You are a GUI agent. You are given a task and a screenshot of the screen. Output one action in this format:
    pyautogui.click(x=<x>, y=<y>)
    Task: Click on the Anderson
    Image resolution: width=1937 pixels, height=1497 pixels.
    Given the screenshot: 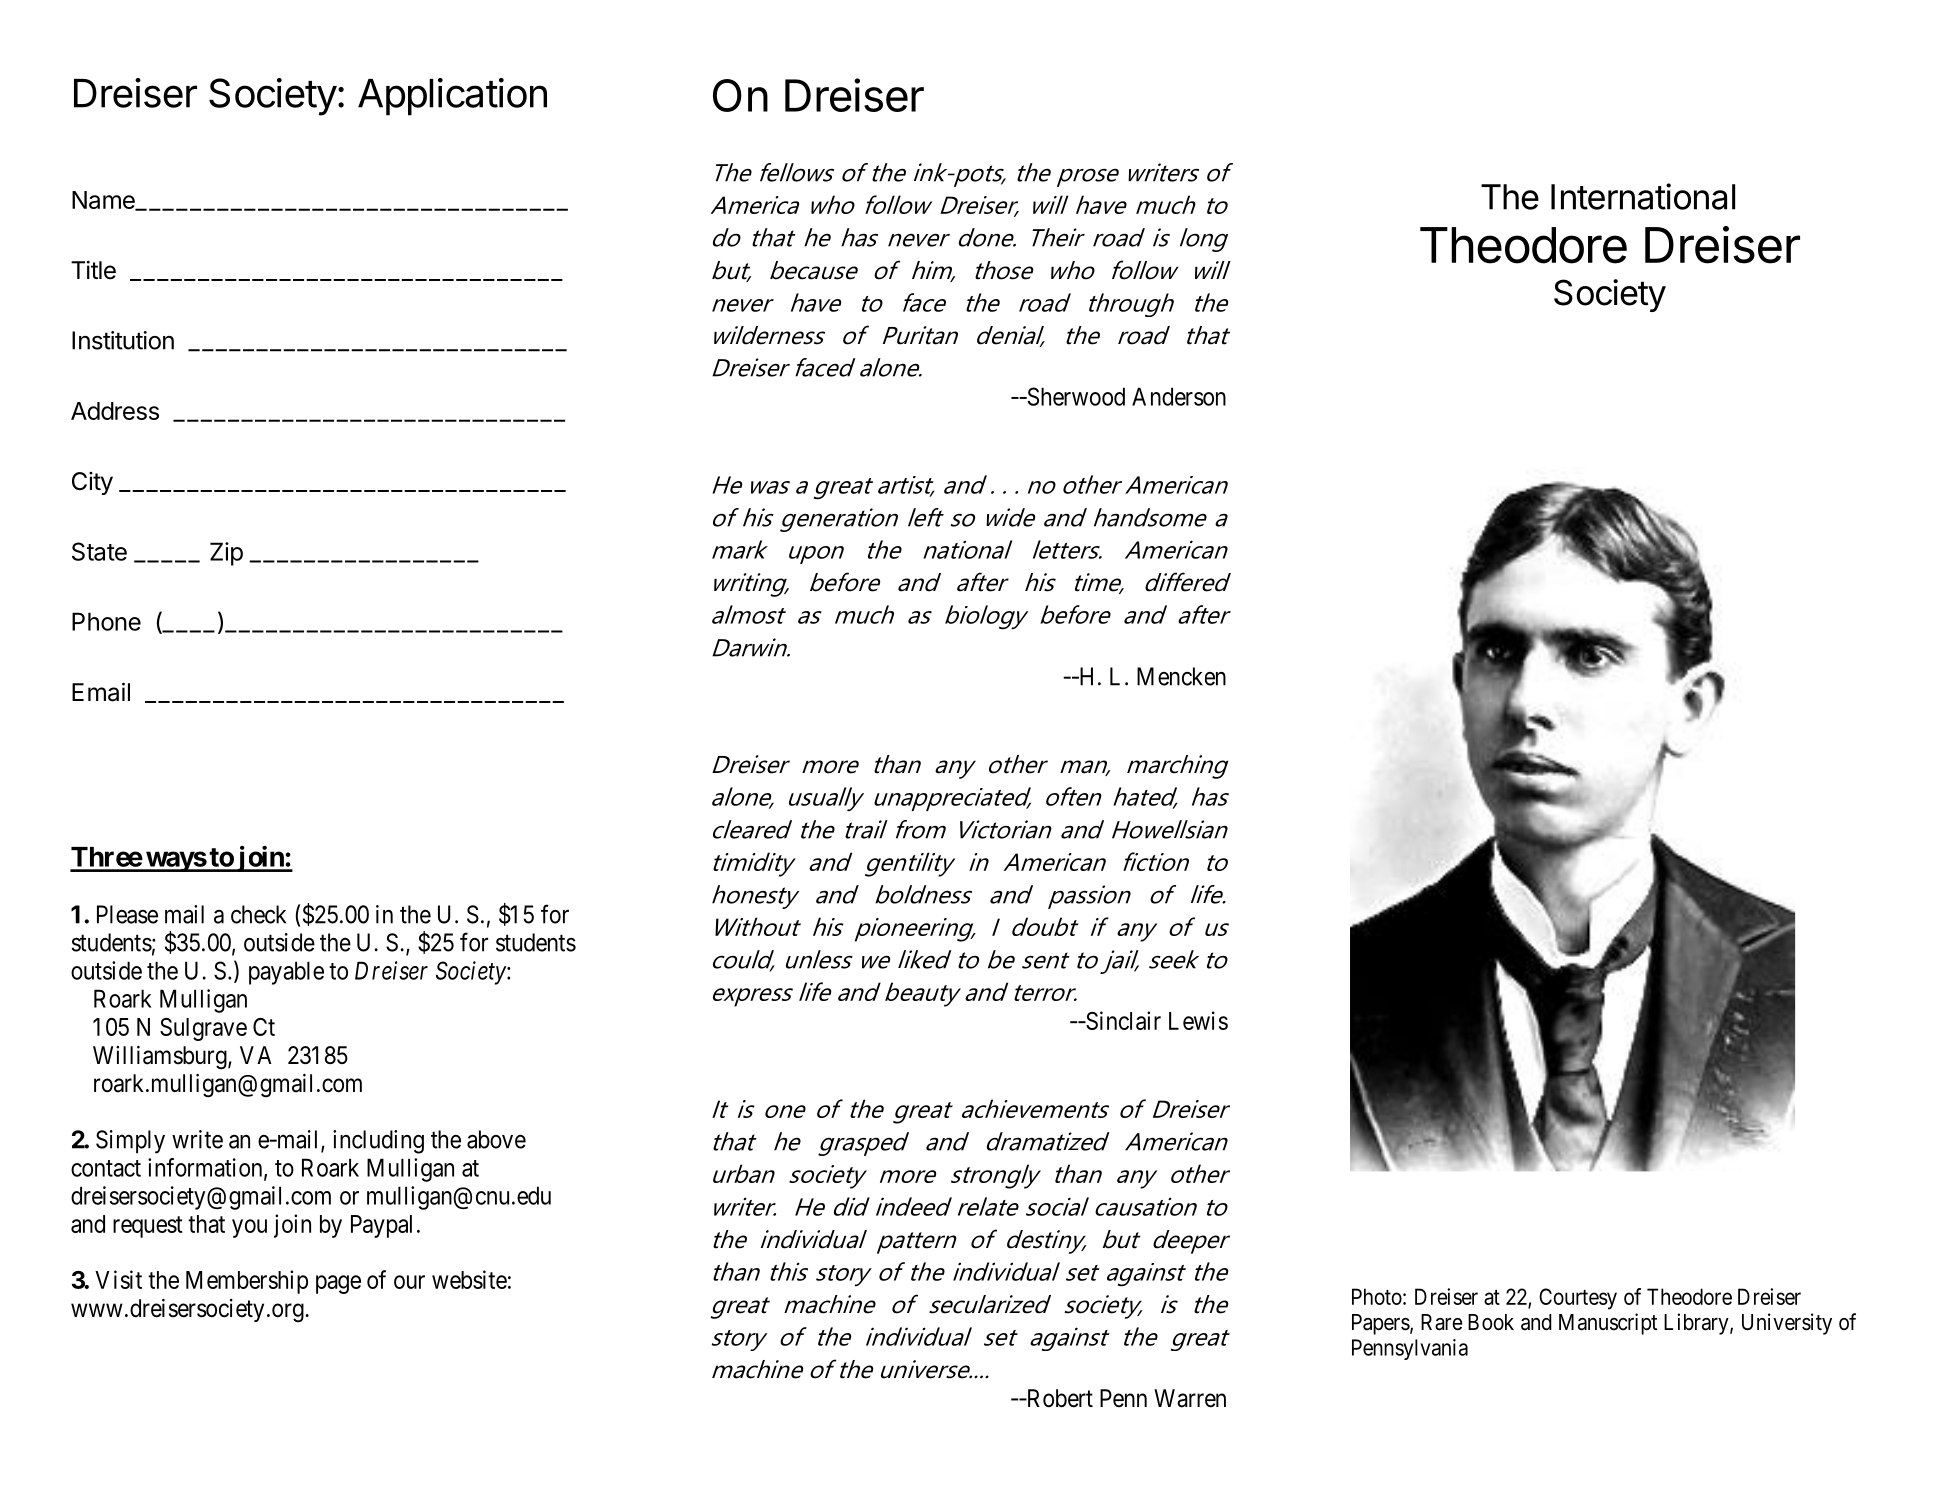 What is the action you would take?
    pyautogui.click(x=1179, y=396)
